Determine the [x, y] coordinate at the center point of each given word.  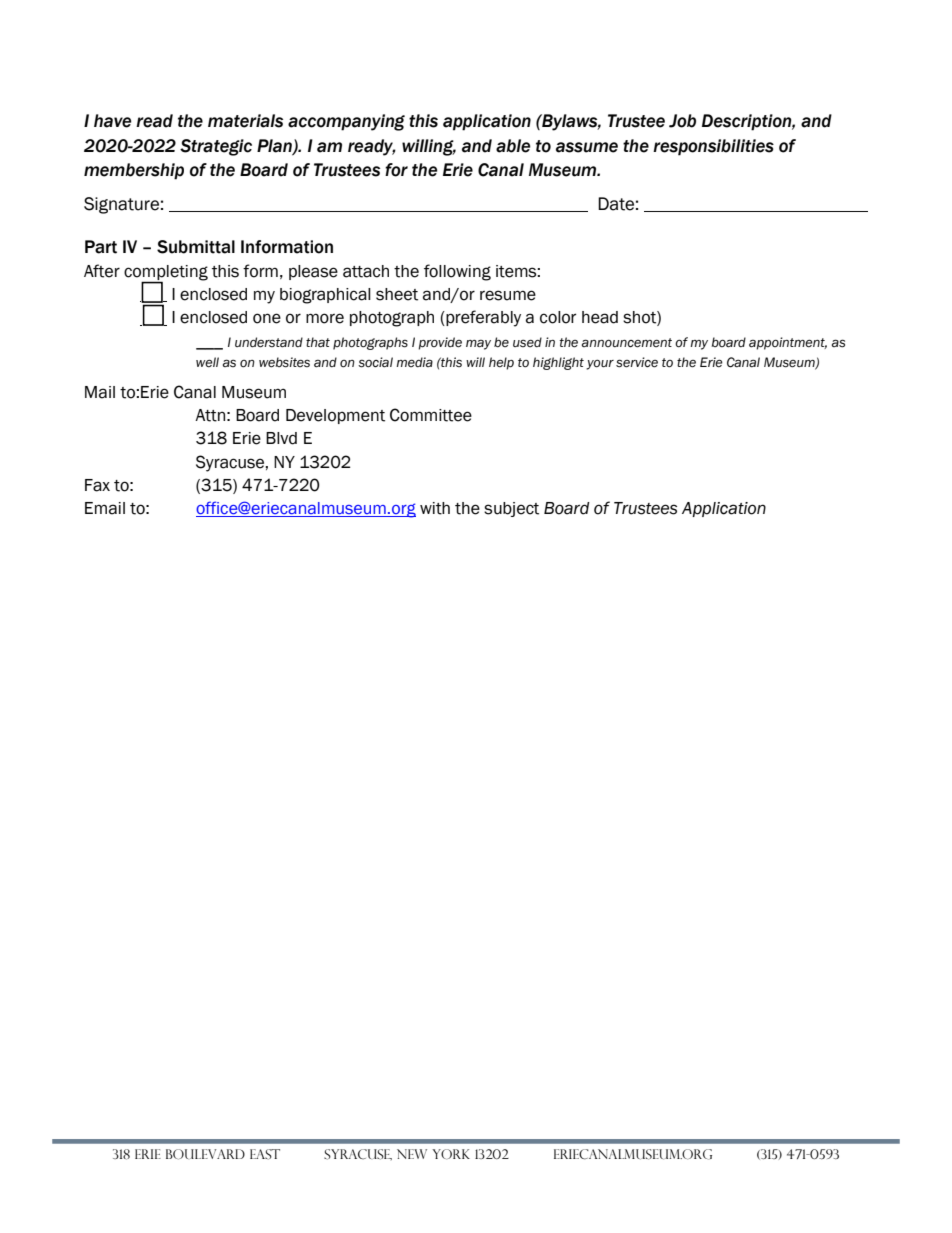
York [451, 1154]
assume [587, 147]
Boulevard [205, 1154]
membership [134, 171]
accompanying [346, 122]
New [412, 1154]
